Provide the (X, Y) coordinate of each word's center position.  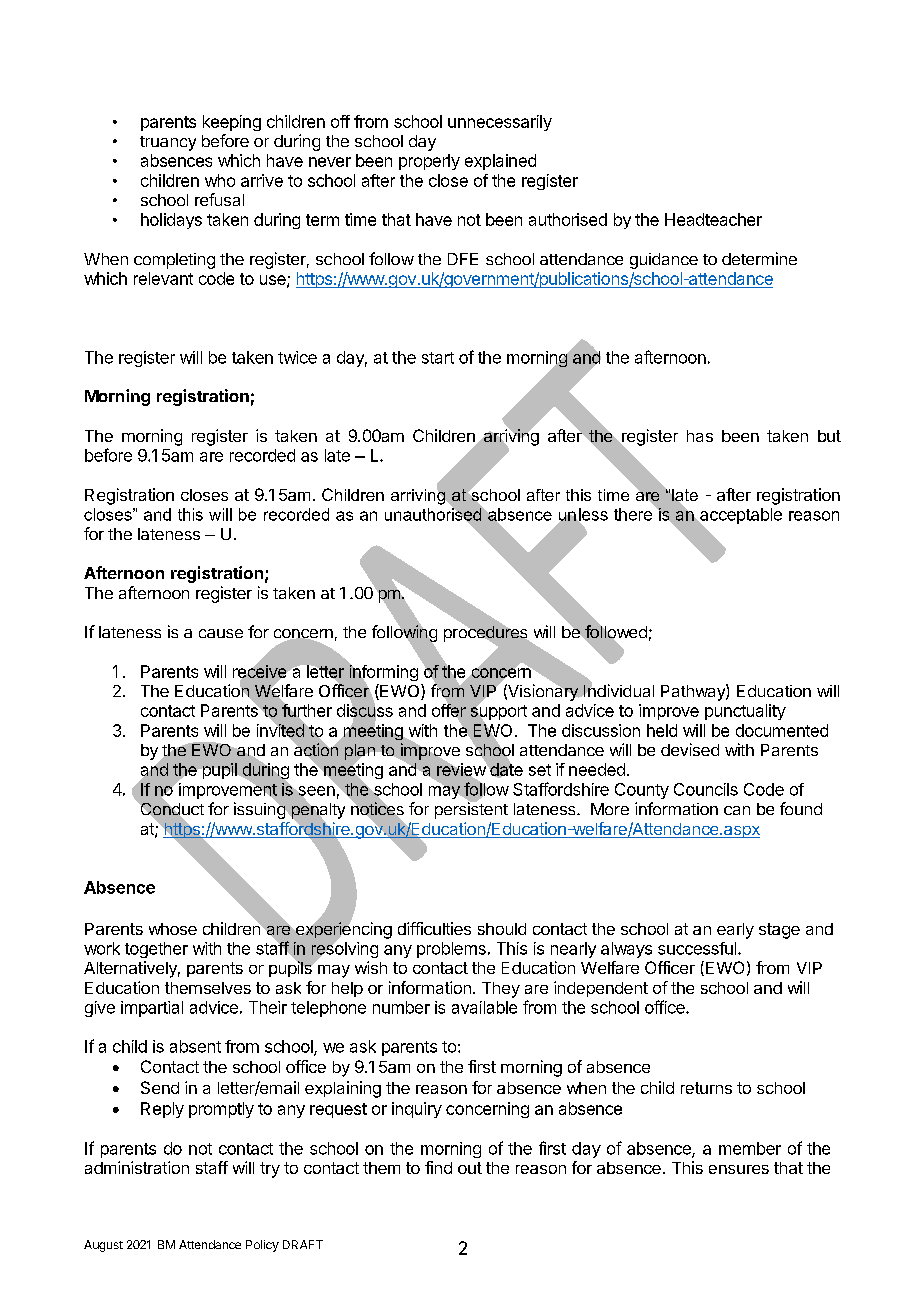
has (700, 436)
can (737, 810)
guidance (664, 261)
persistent (471, 810)
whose (173, 929)
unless (583, 515)
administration (137, 1167)
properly (429, 162)
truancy (168, 143)
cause (221, 633)
